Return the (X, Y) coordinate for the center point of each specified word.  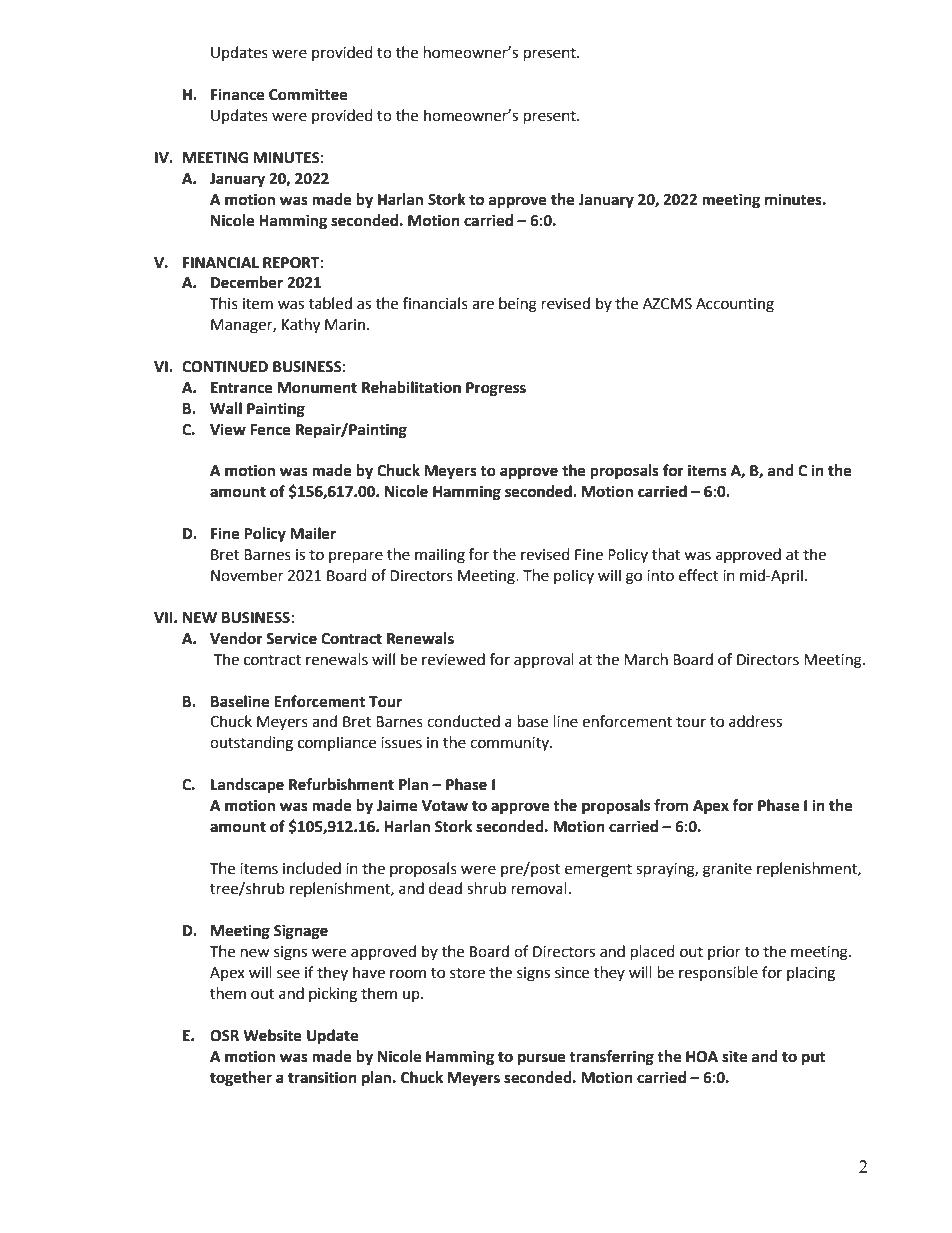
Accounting (735, 305)
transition (322, 1077)
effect (699, 575)
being (518, 305)
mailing (440, 556)
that (666, 554)
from (671, 805)
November (247, 575)
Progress (496, 389)
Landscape (247, 786)
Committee (308, 94)
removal (539, 888)
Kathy (301, 326)
